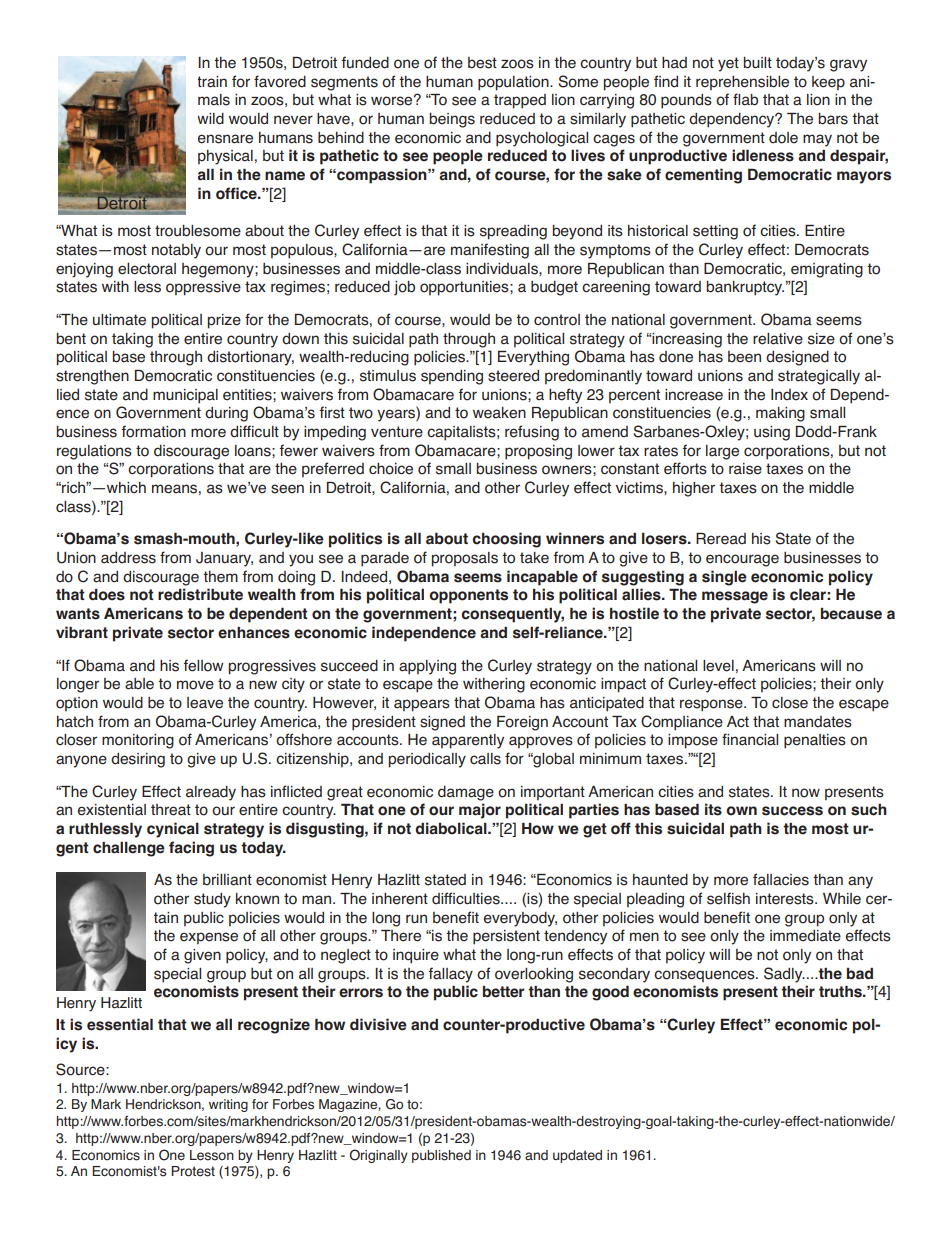  What do you see at coordinates (745, 99) in the screenshot?
I see `flab` at bounding box center [745, 99].
